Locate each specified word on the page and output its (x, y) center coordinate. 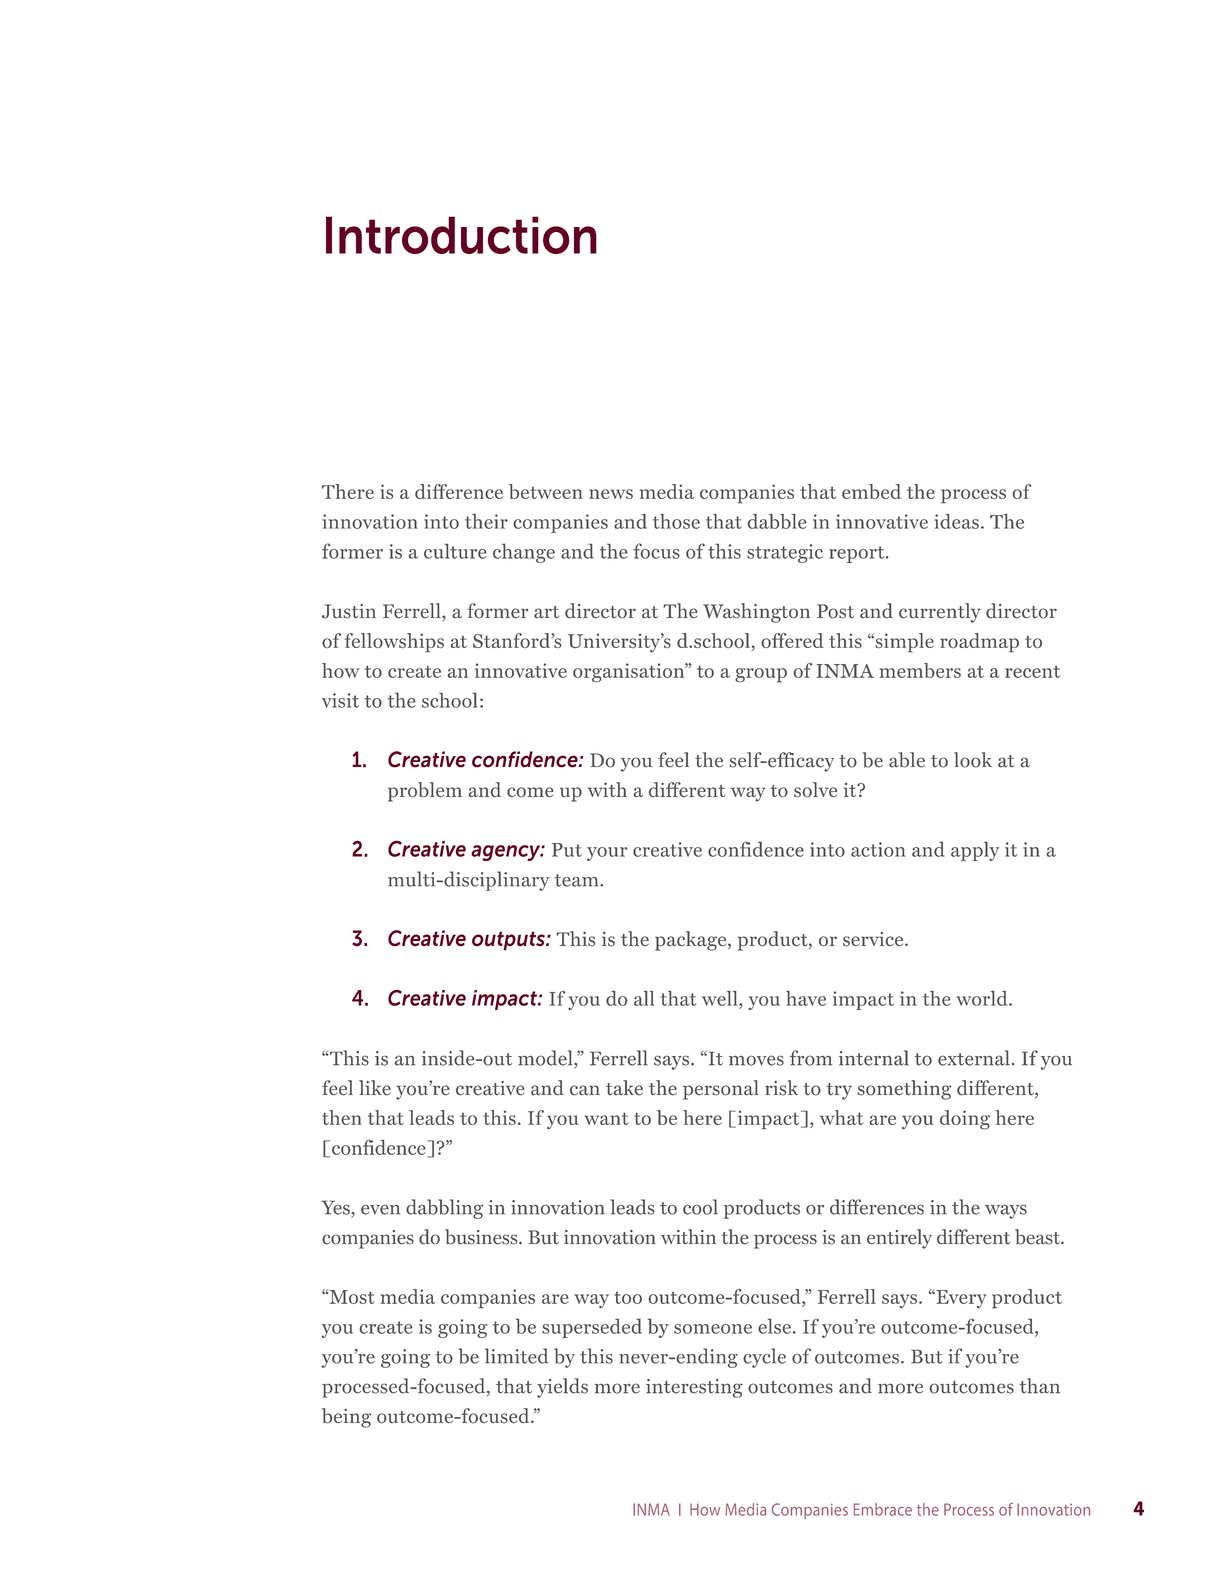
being (346, 1418)
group (761, 675)
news (611, 494)
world (983, 998)
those (676, 521)
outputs (509, 941)
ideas (956, 521)
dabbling (444, 1209)
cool (700, 1207)
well (721, 998)
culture (455, 551)
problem (425, 792)
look (973, 760)
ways (1006, 1211)
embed (871, 491)
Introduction (461, 235)
